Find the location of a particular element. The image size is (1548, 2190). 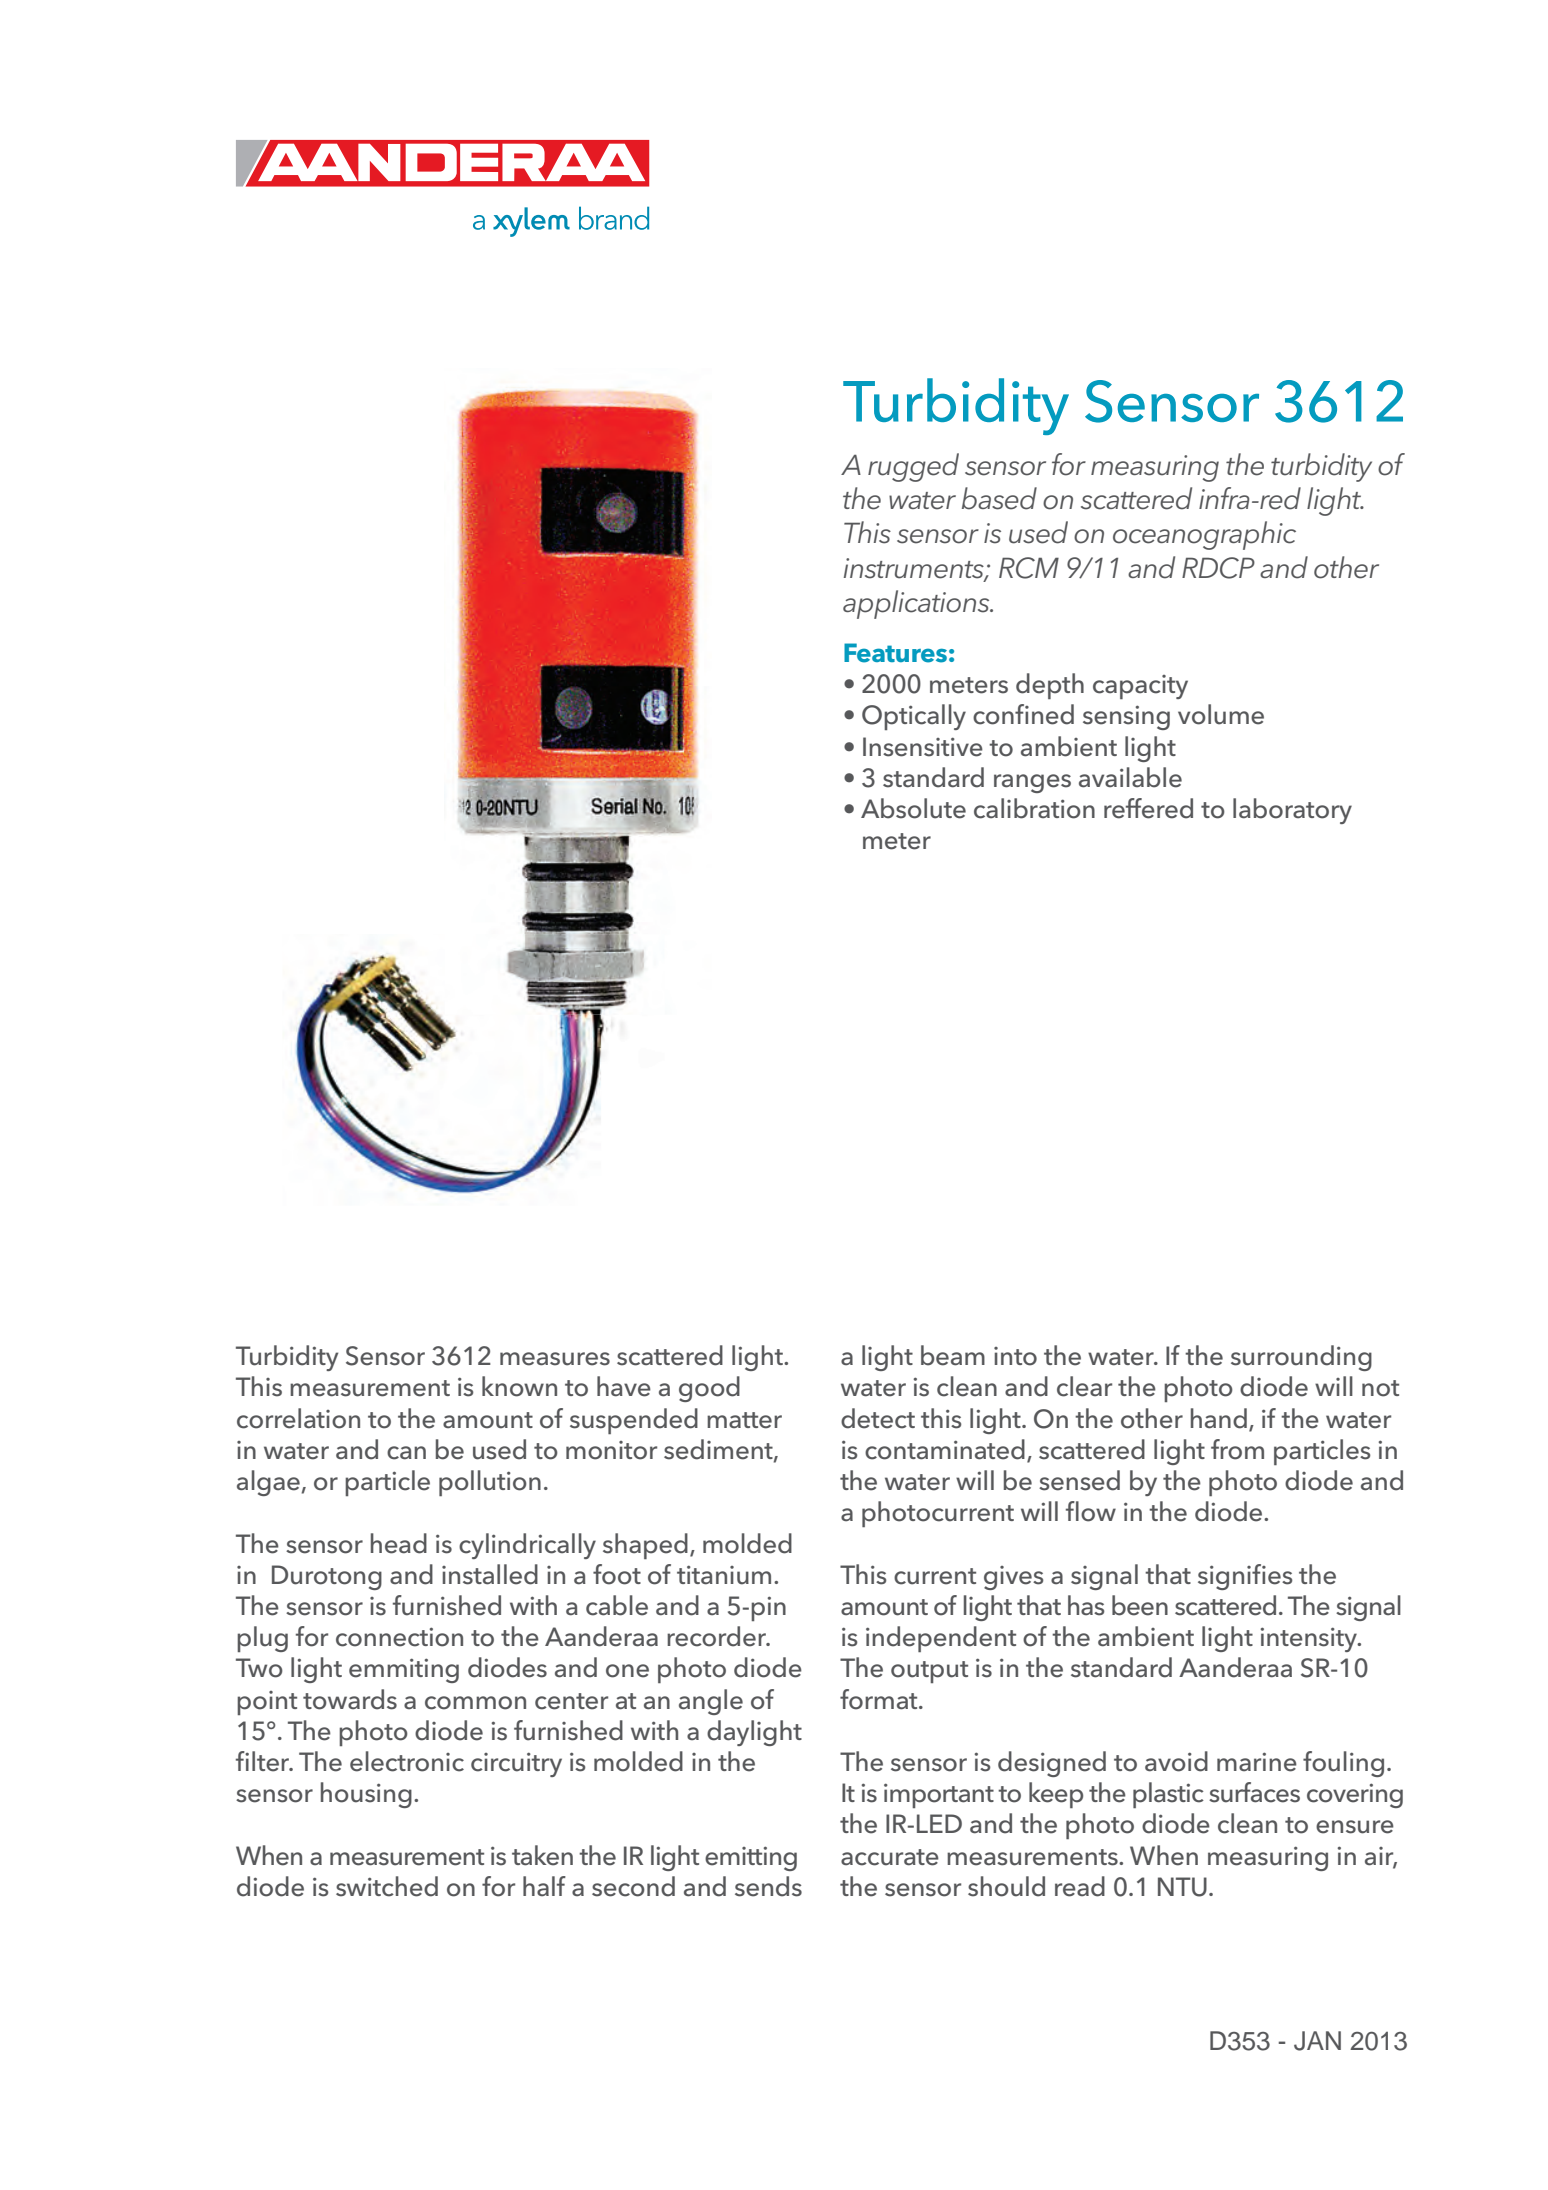

laboratory is located at coordinates (1292, 811).
